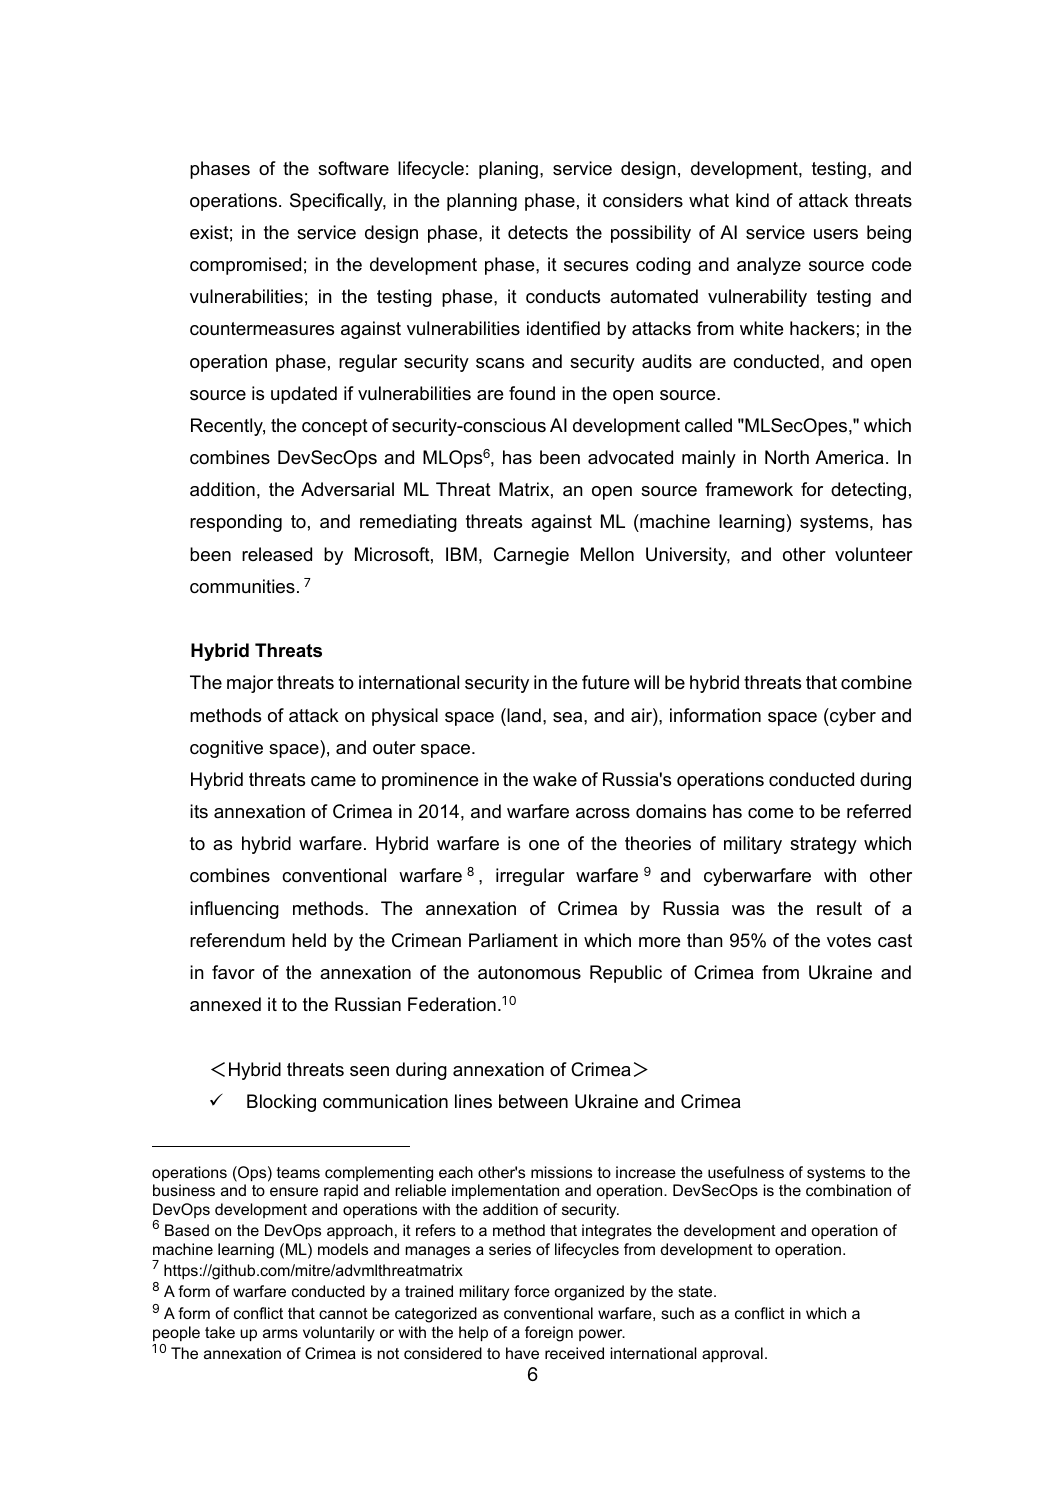 This image has width=1064, height=1505. What do you see at coordinates (538, 232) in the image?
I see `detects` at bounding box center [538, 232].
